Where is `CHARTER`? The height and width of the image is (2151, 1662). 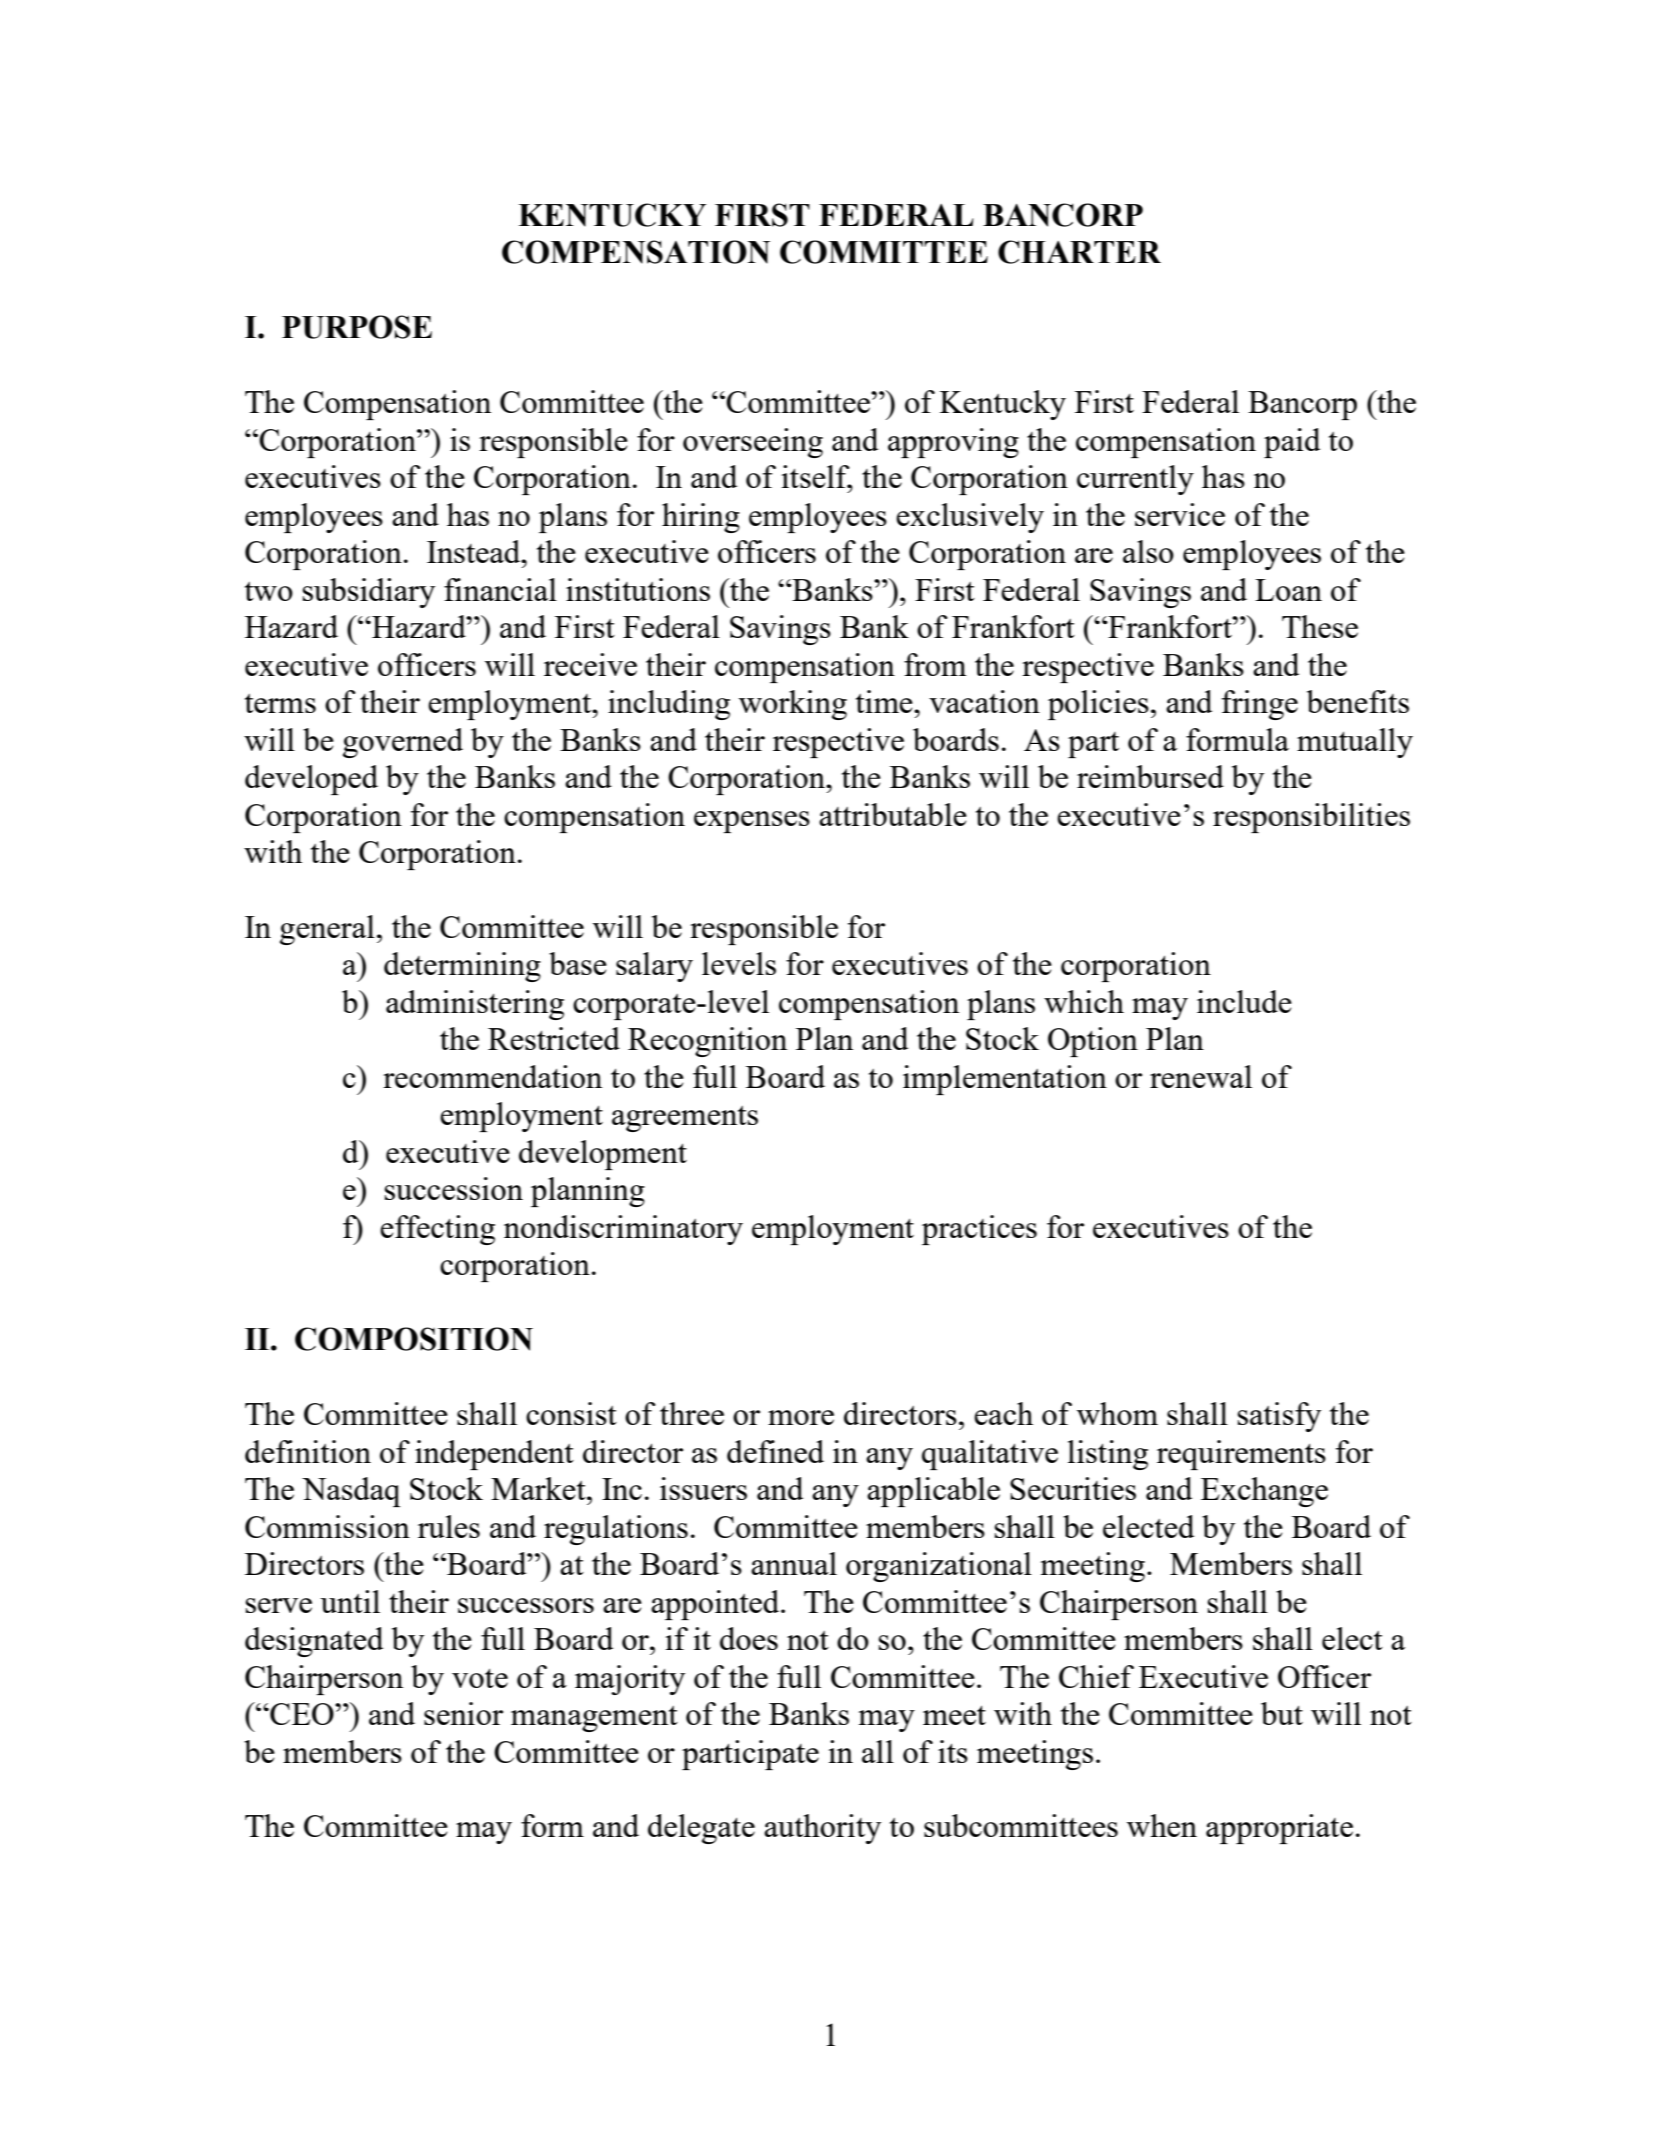 CHARTER is located at coordinates (1079, 252).
